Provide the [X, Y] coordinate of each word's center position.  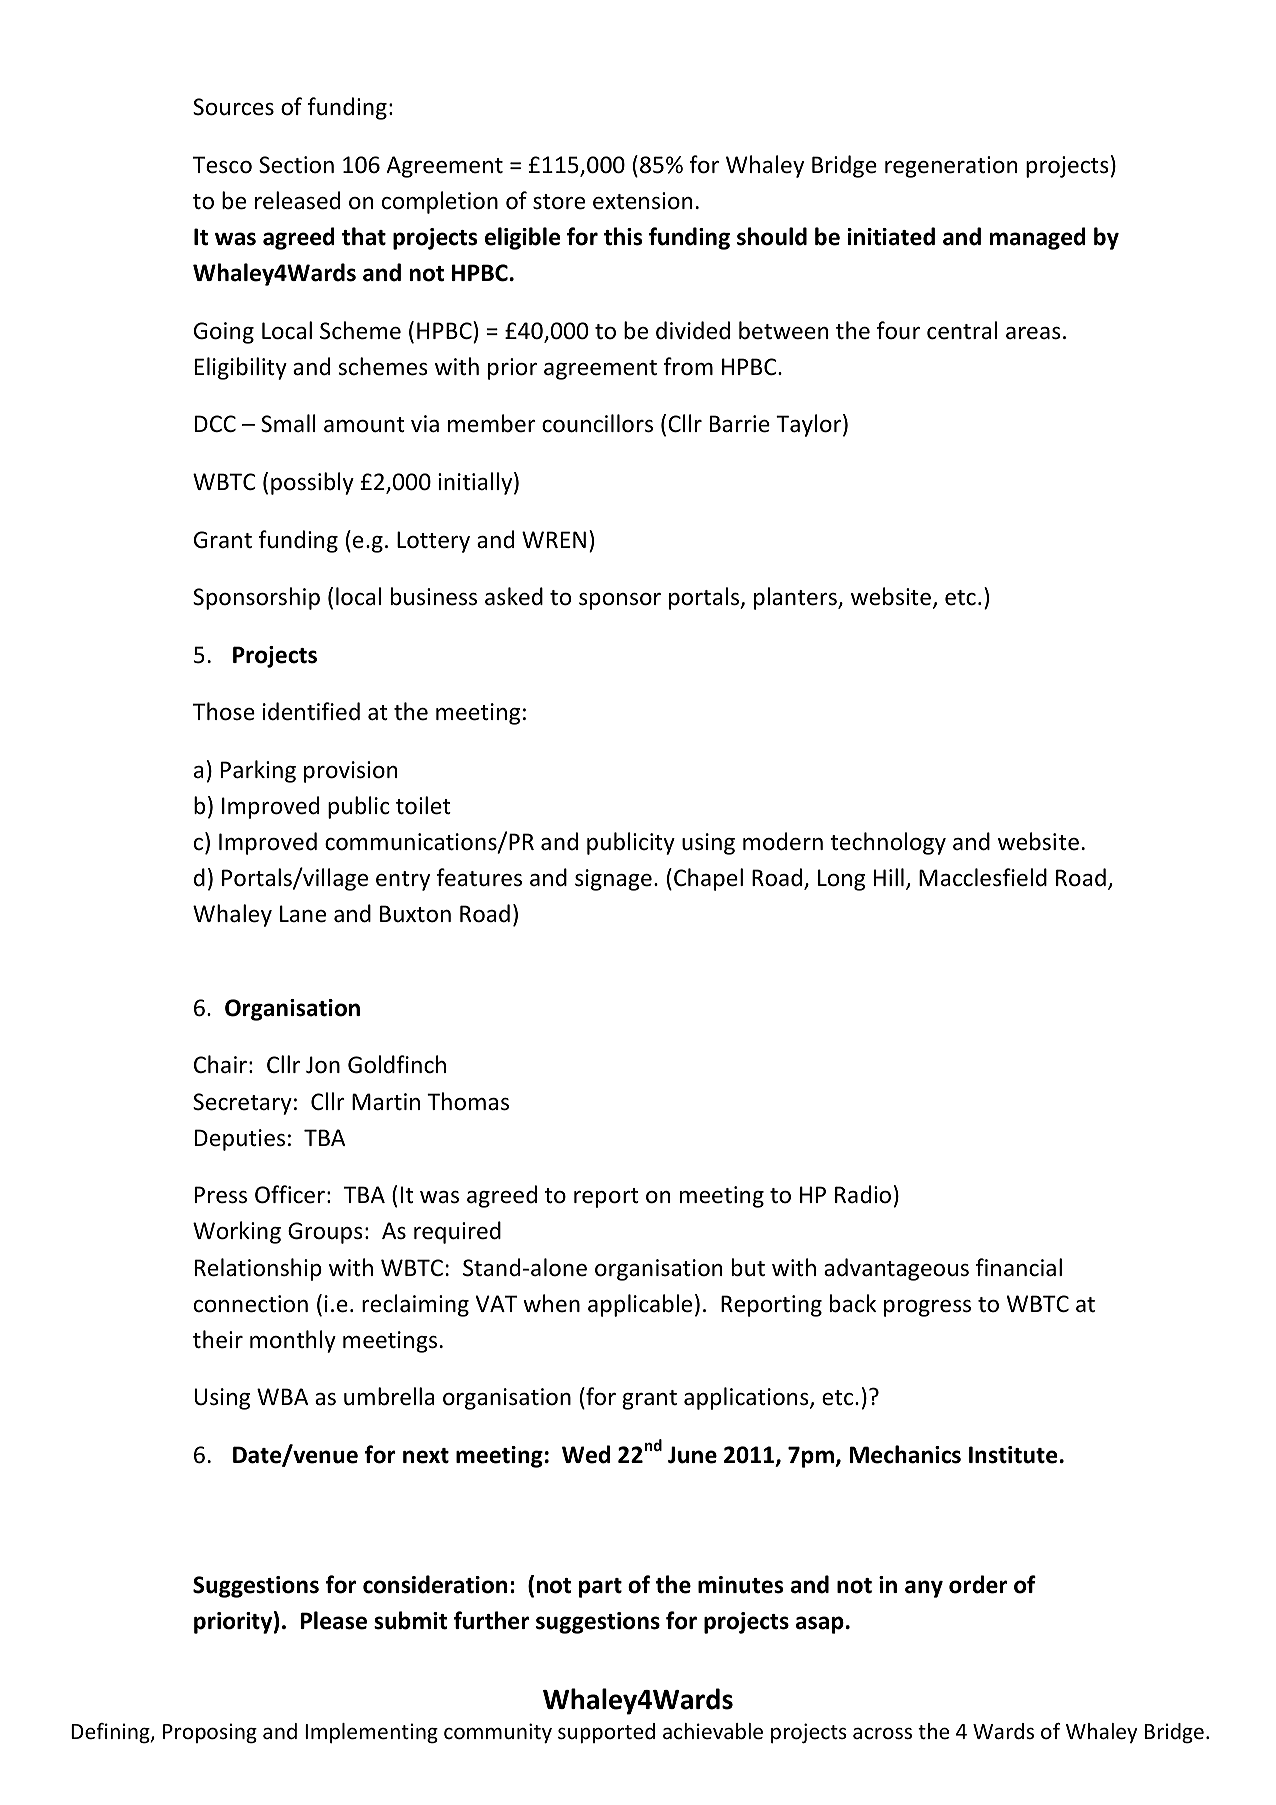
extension [642, 201]
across [882, 1733]
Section [296, 165]
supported [606, 1733]
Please [334, 1620]
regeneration [951, 167]
